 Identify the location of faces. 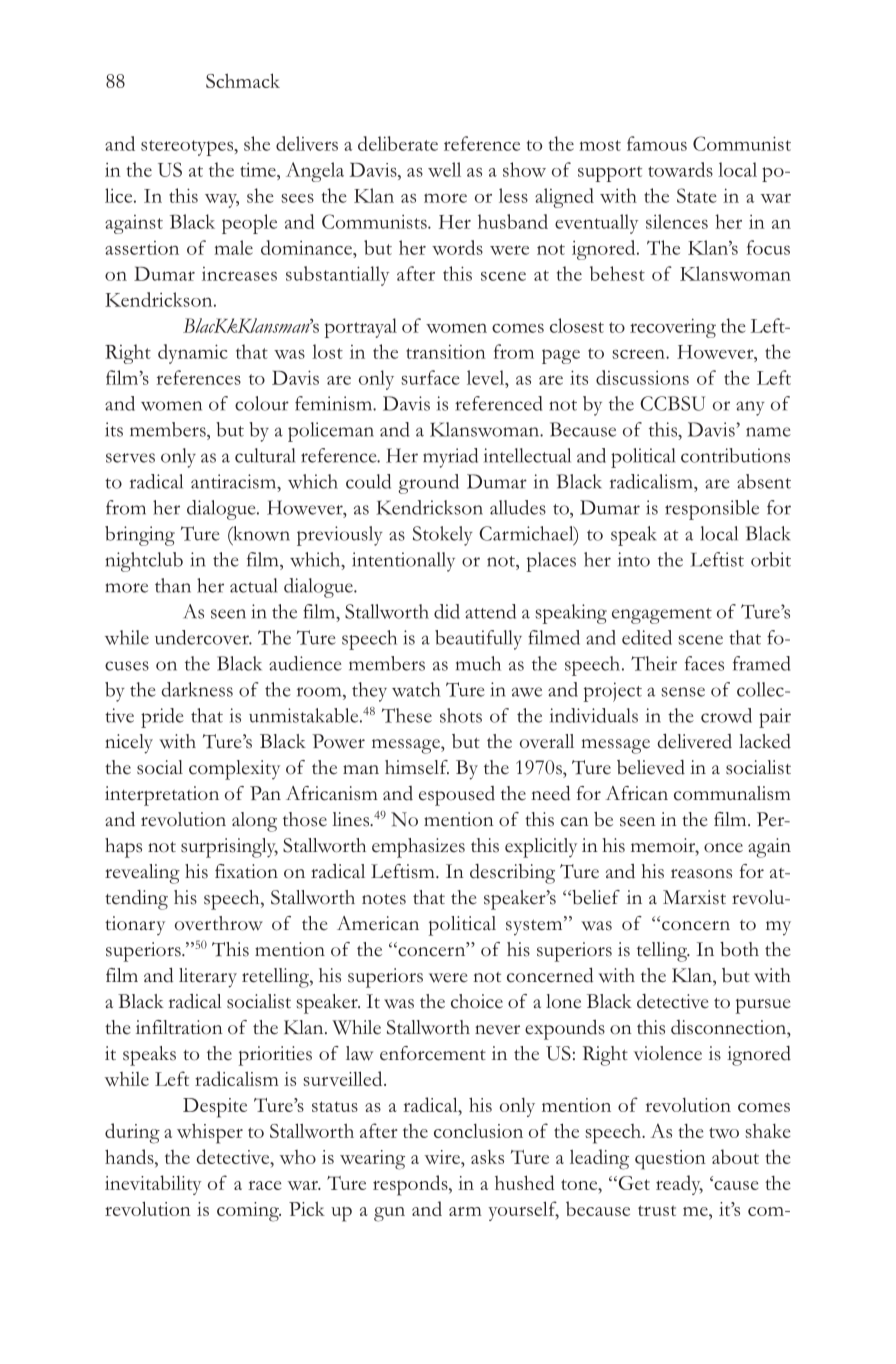
(704, 663).
